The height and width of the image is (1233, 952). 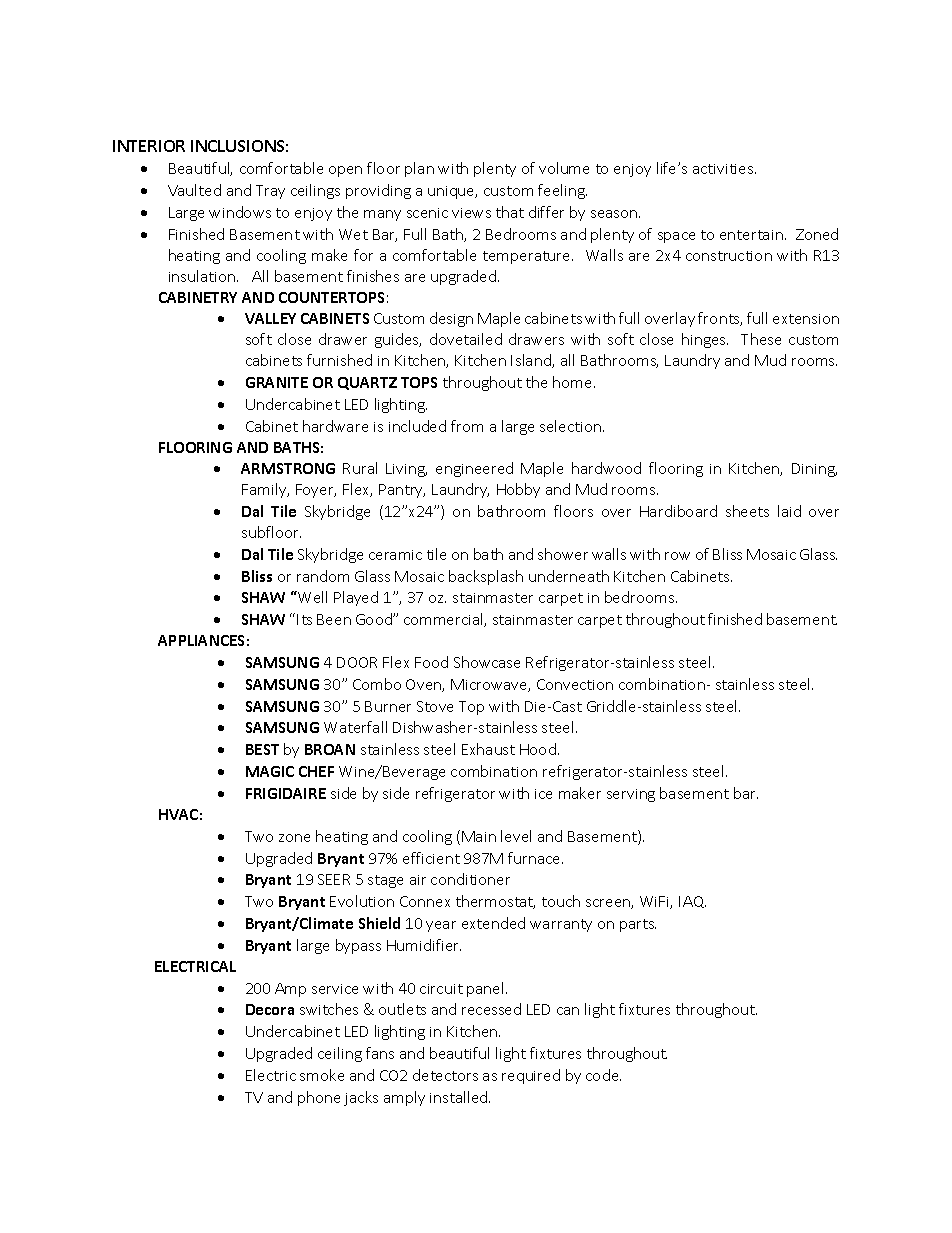 I want to click on hardware, so click(x=335, y=426).
